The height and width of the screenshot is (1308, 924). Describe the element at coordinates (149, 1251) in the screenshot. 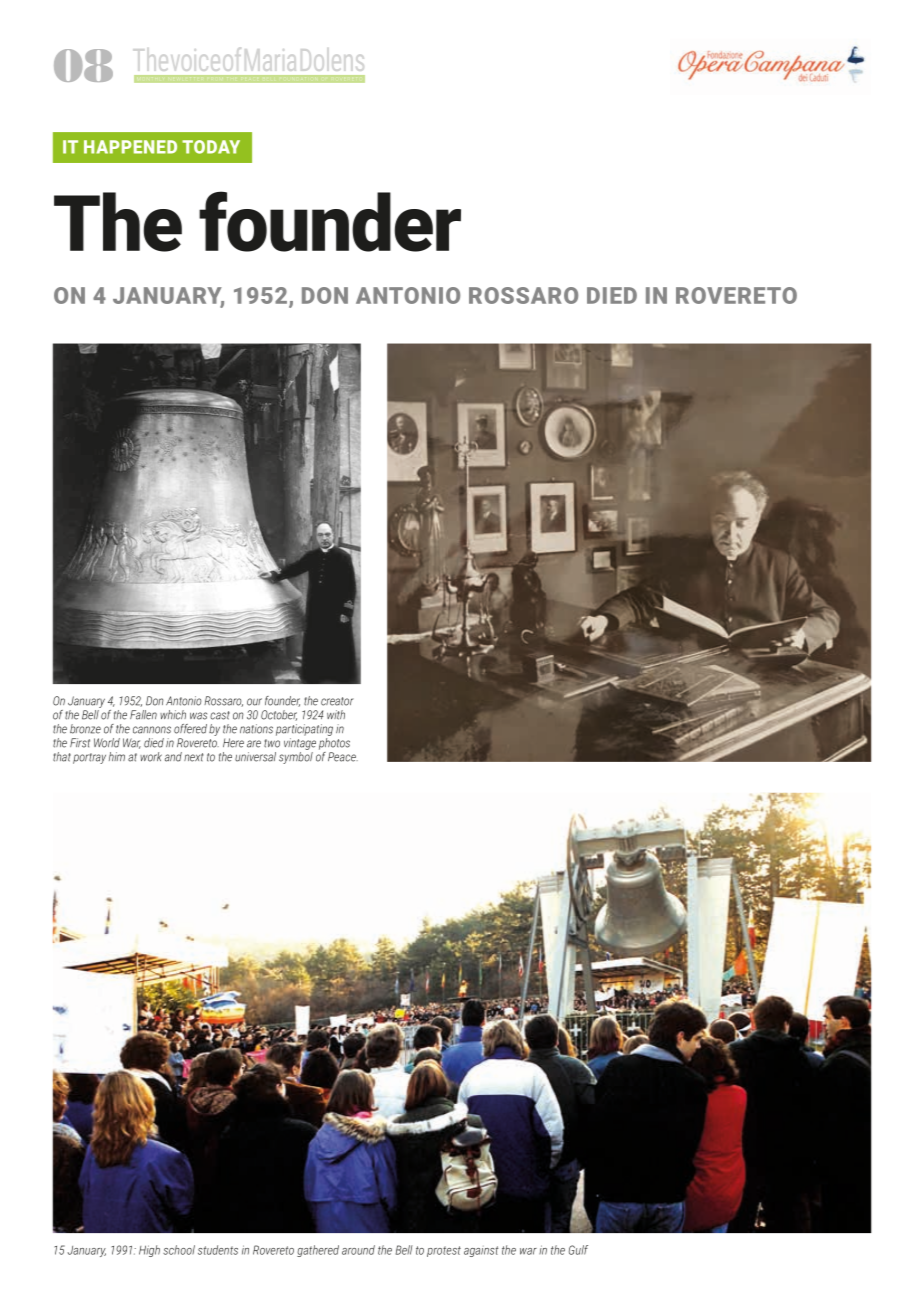

I see `High` at that location.
